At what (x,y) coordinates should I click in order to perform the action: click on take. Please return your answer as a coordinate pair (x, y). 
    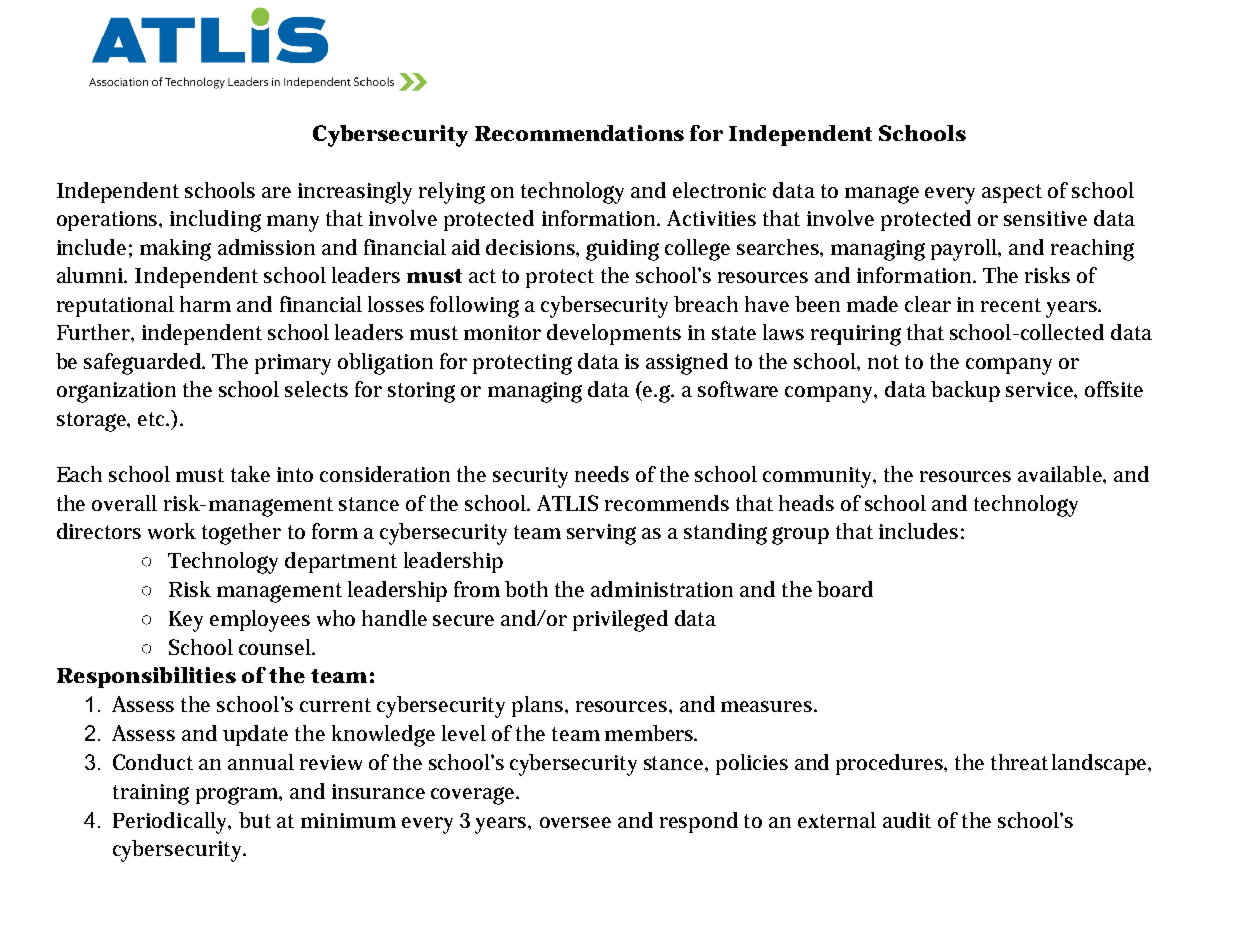
    Looking at the image, I should click on (250, 474).
